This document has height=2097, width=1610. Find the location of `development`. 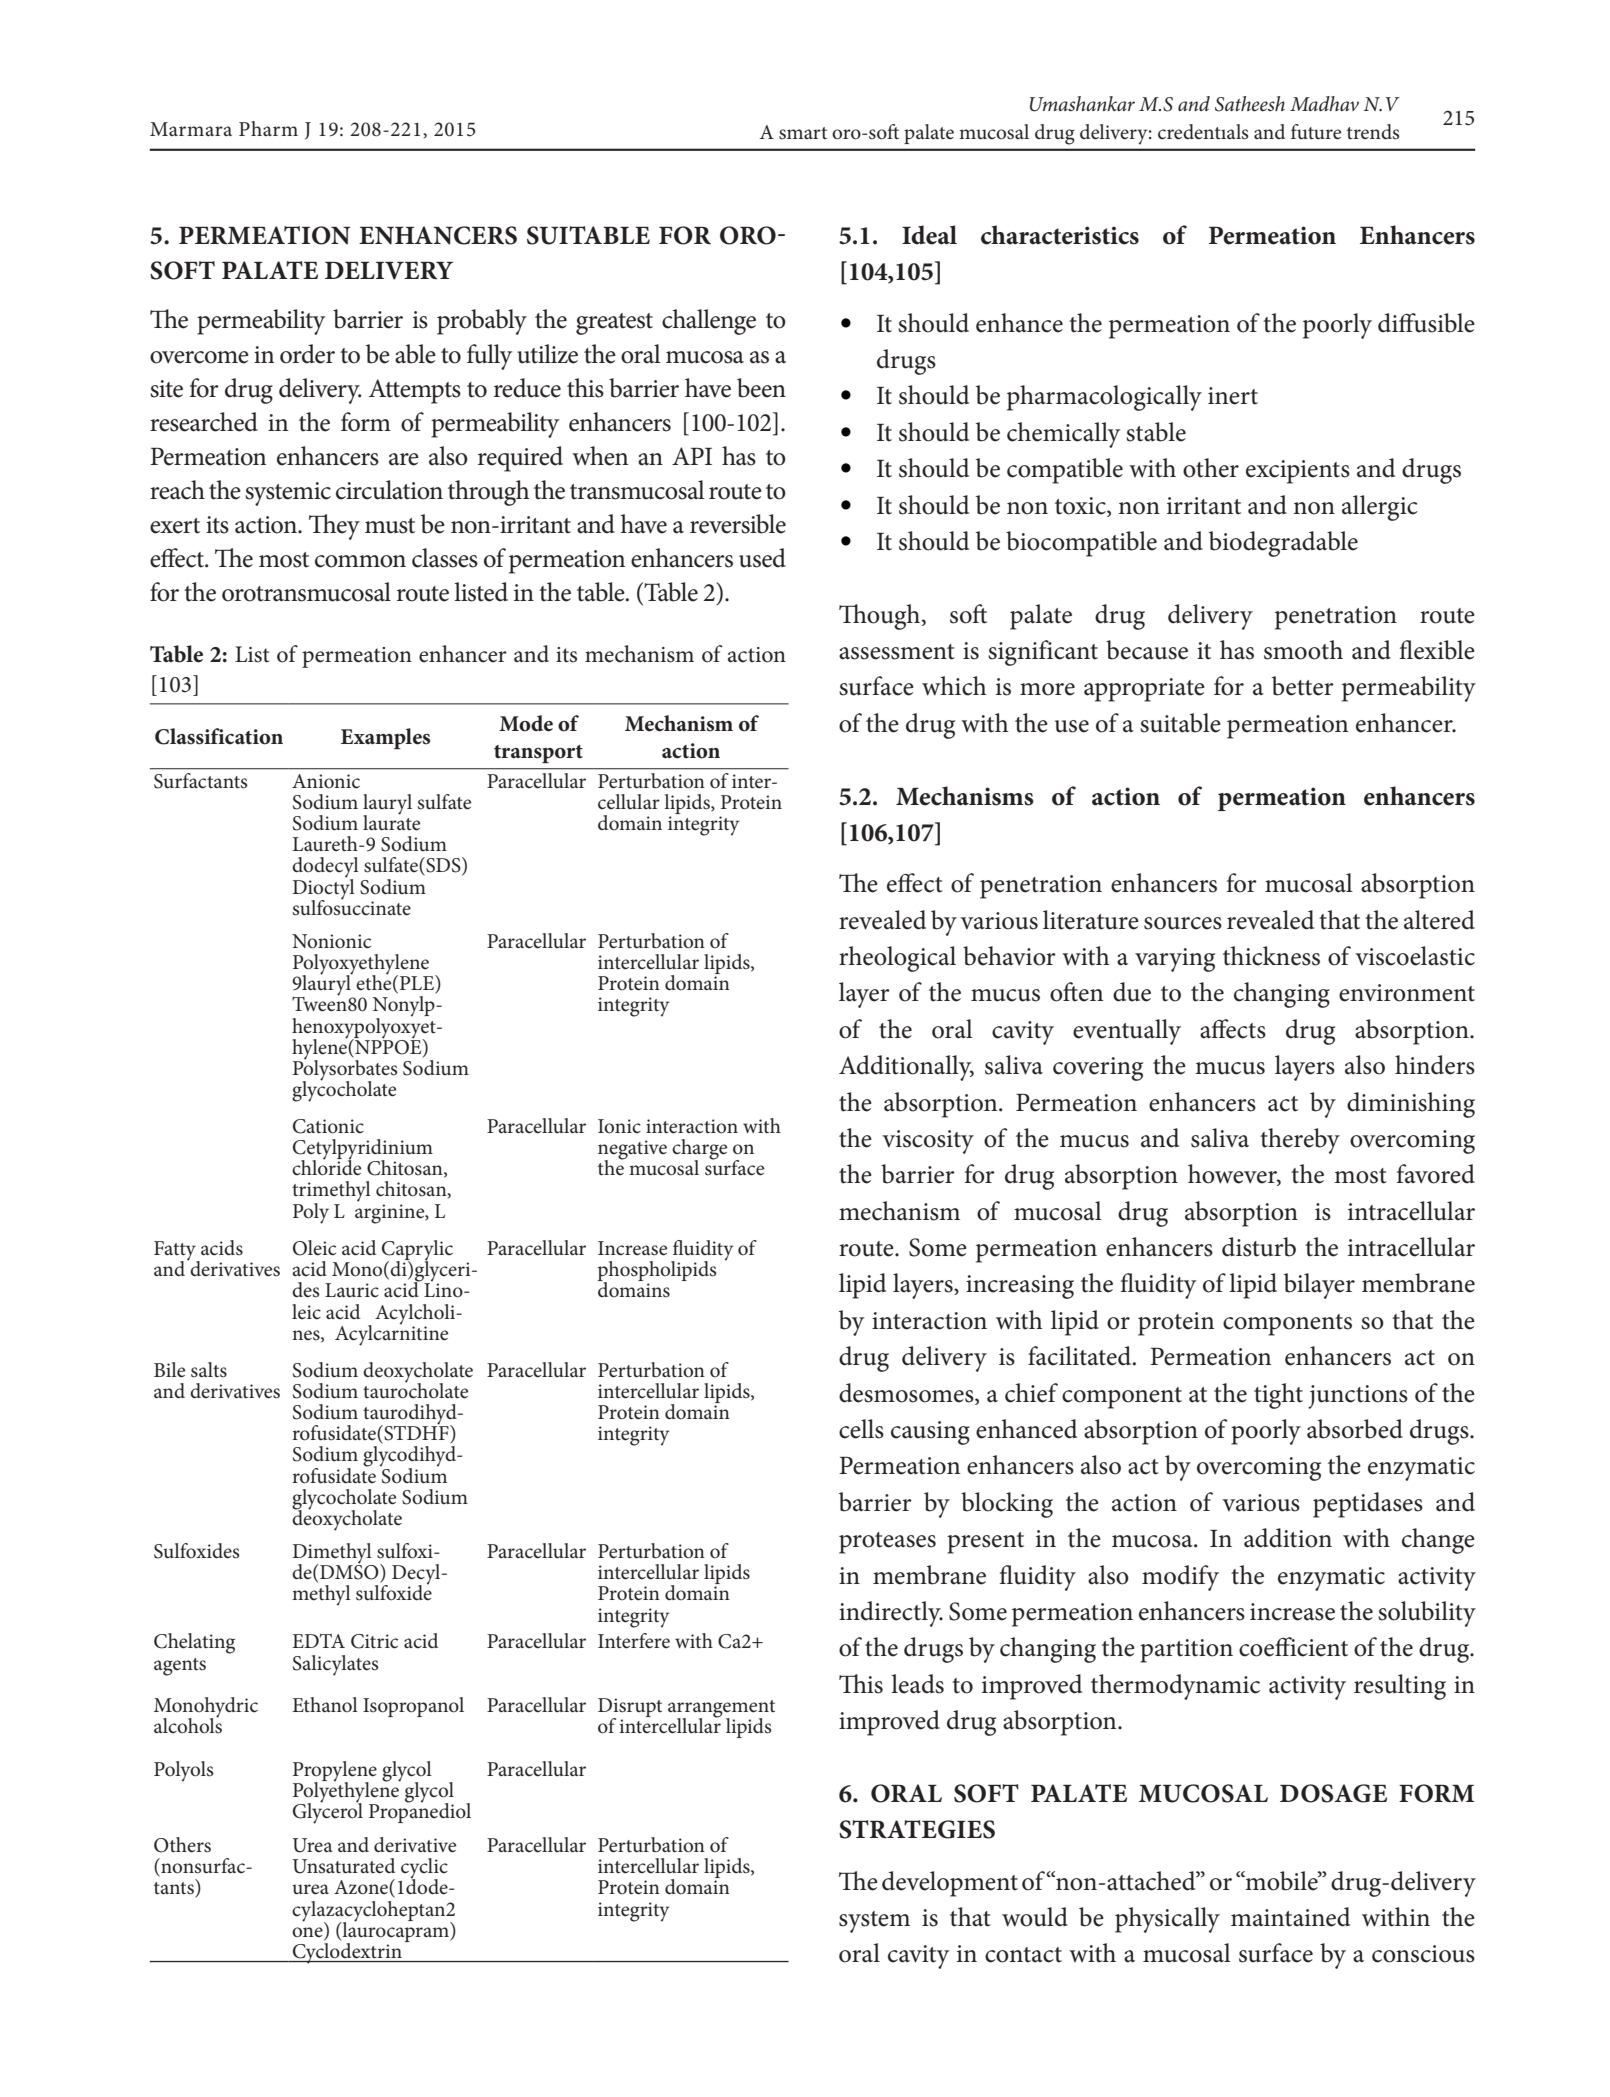

development is located at coordinates (950, 1884).
